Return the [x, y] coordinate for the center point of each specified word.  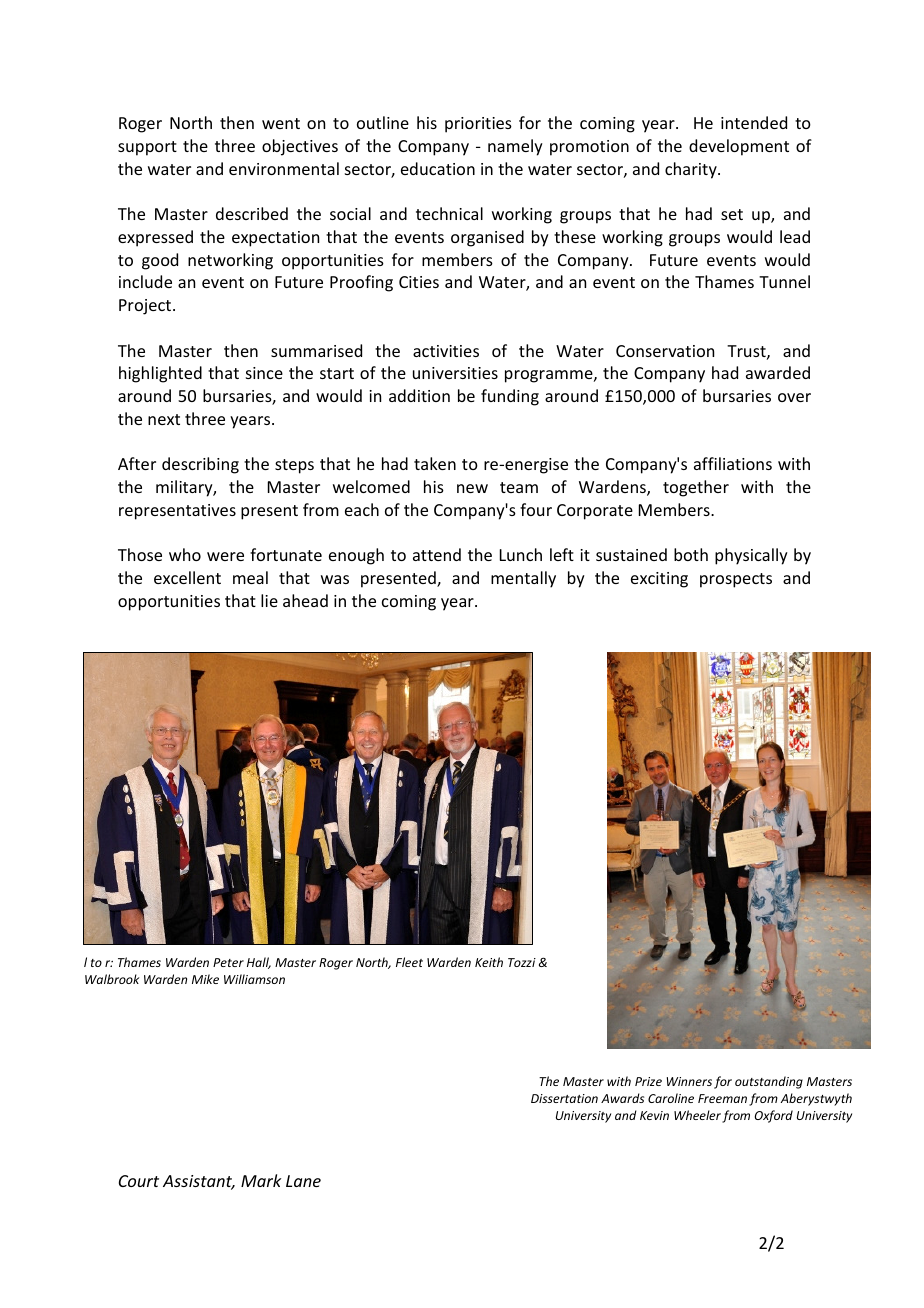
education [438, 168]
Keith [489, 962]
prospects [736, 580]
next [164, 419]
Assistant [199, 1182]
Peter [228, 962]
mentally [523, 579]
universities [455, 373]
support [147, 148]
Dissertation [564, 1098]
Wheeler [697, 1115]
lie [269, 600]
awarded [778, 372]
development [739, 147]
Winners [689, 1081]
